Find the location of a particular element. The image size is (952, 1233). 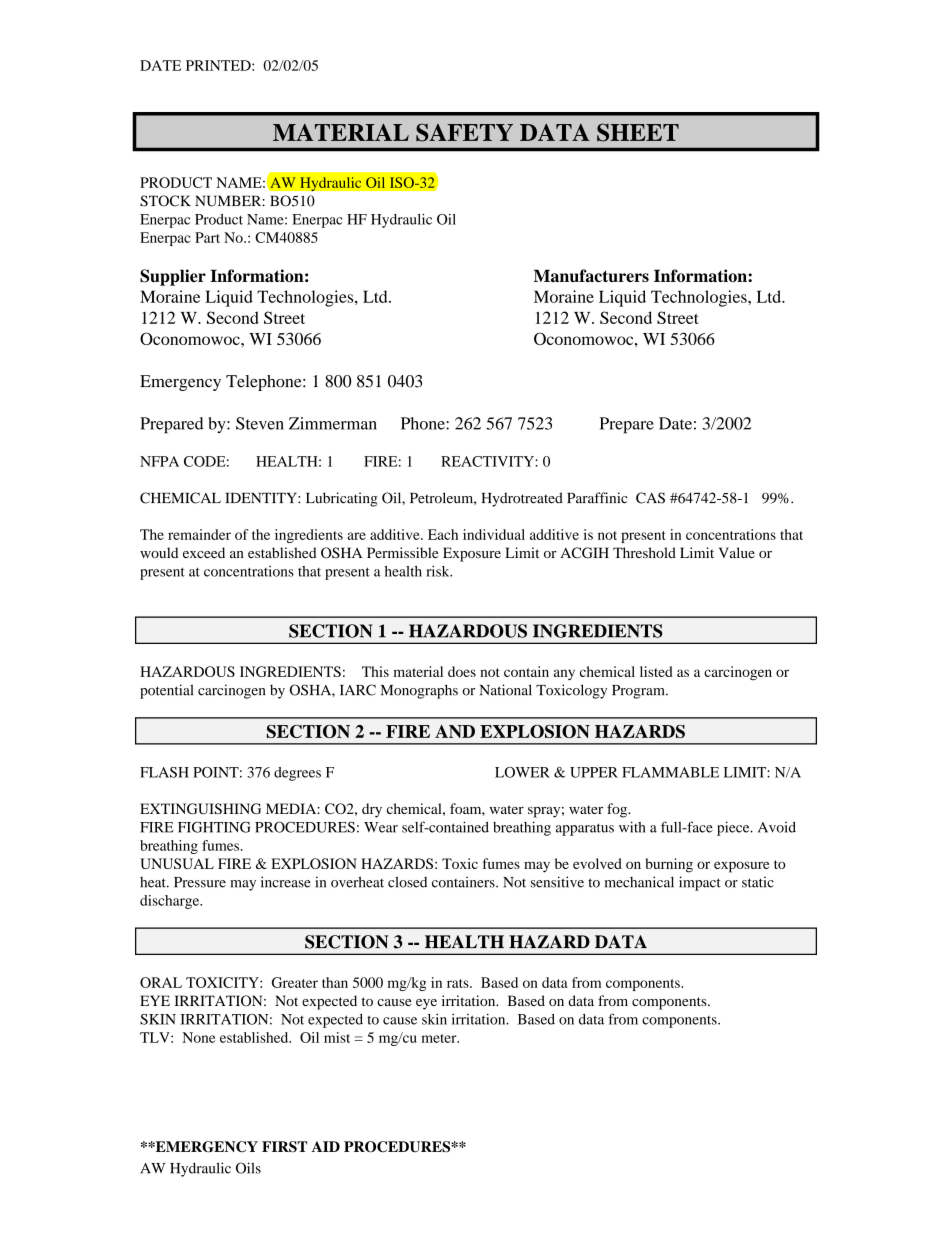

meter is located at coordinates (440, 1038).
